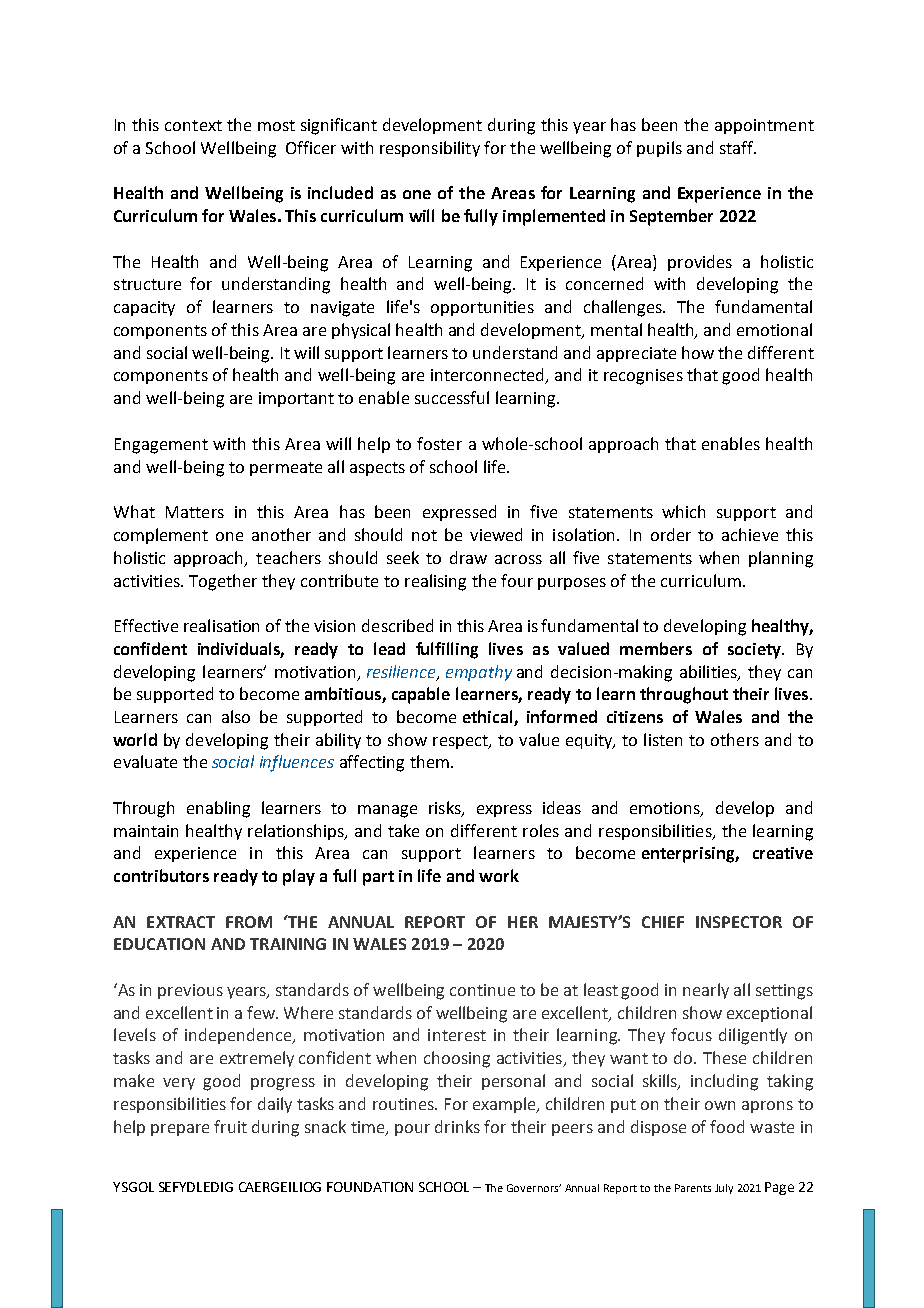  Describe the element at coordinates (739, 922) in the document. I see `INSPECTOR` at that location.
